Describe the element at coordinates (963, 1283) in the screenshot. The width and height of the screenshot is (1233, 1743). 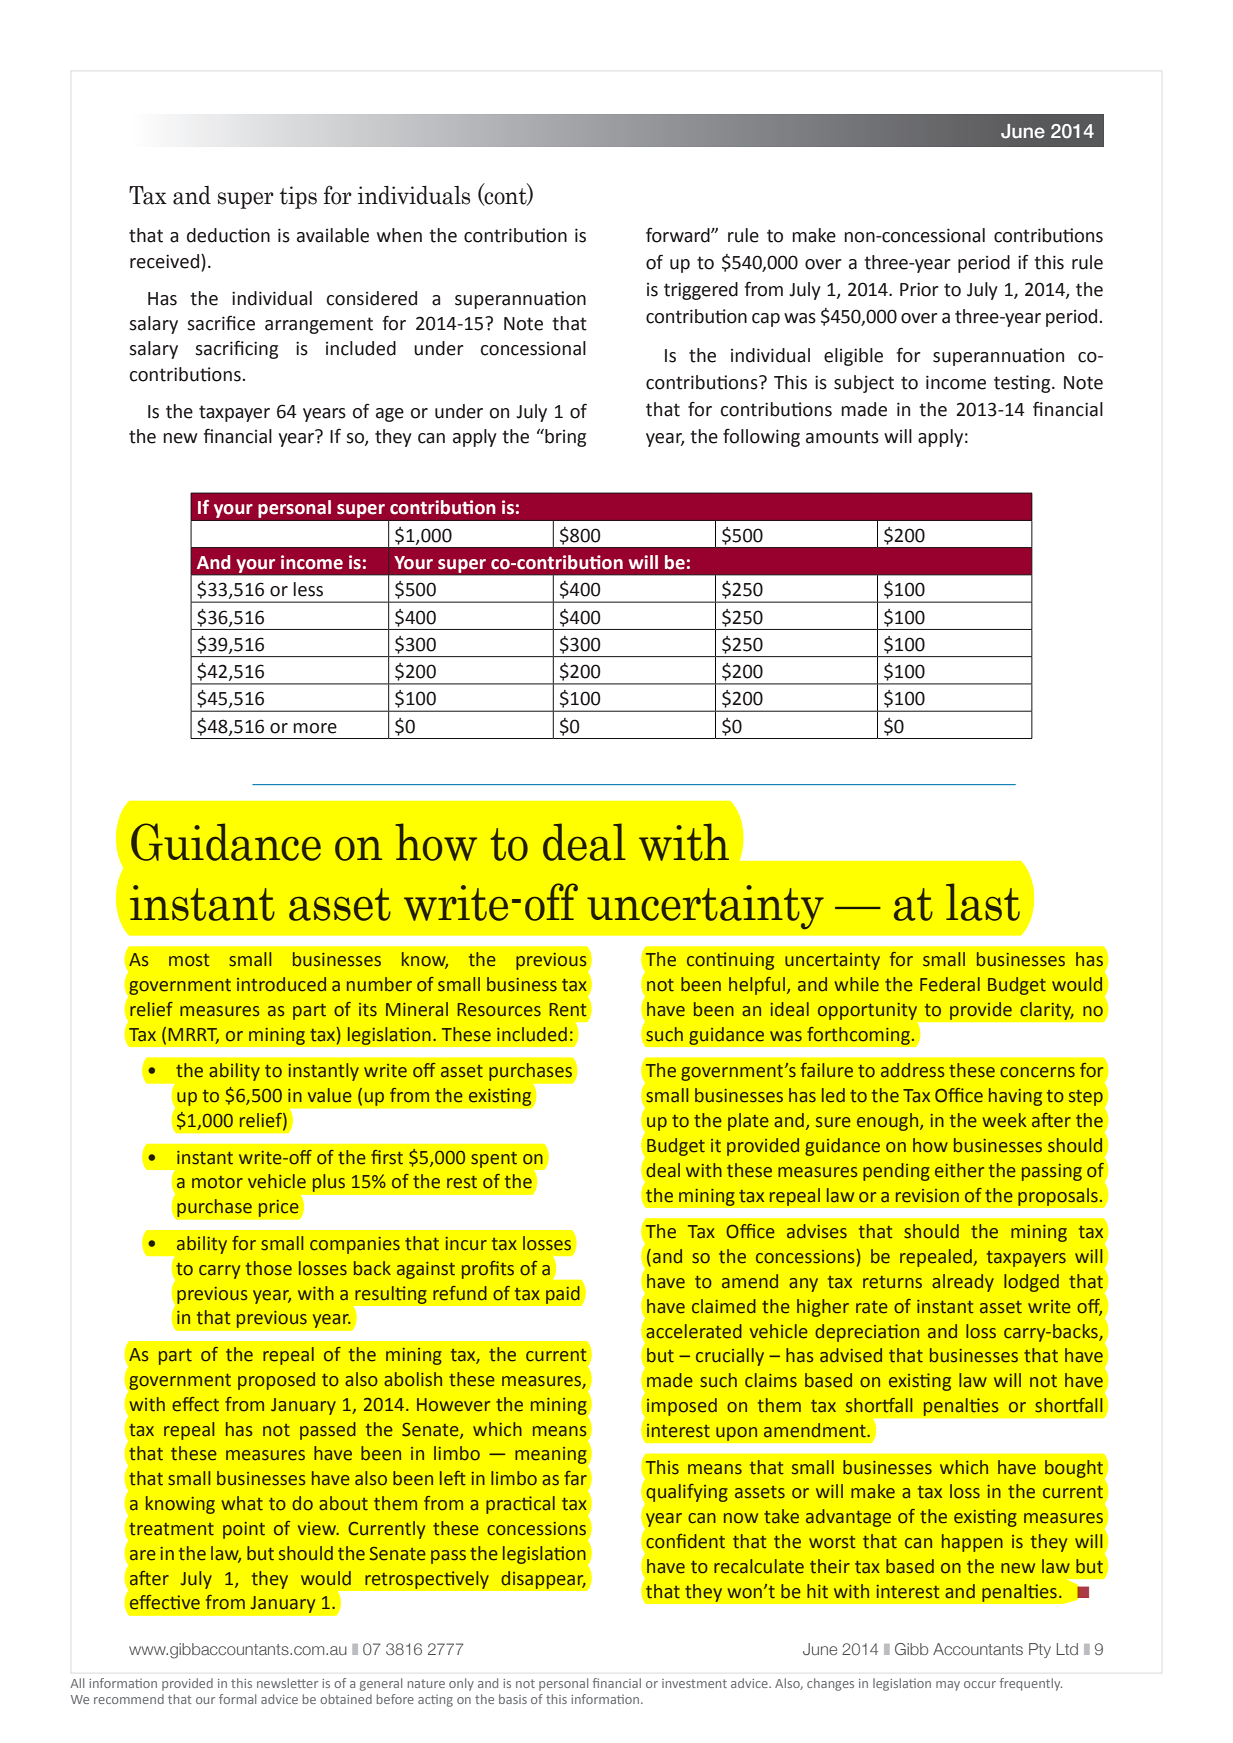
I see `already` at that location.
